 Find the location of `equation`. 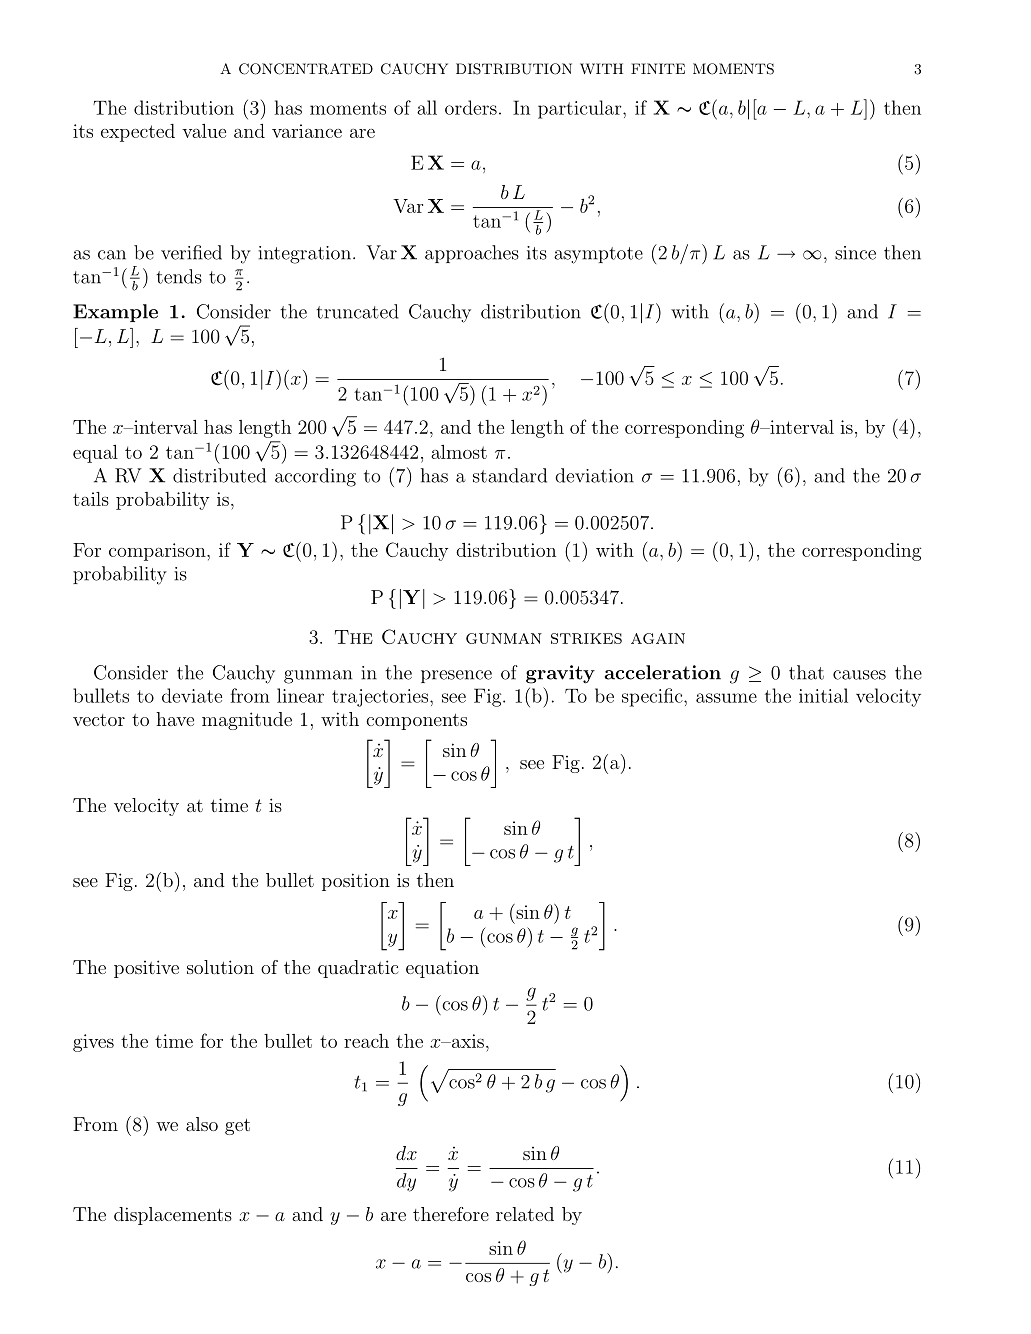

equation is located at coordinates (442, 969).
